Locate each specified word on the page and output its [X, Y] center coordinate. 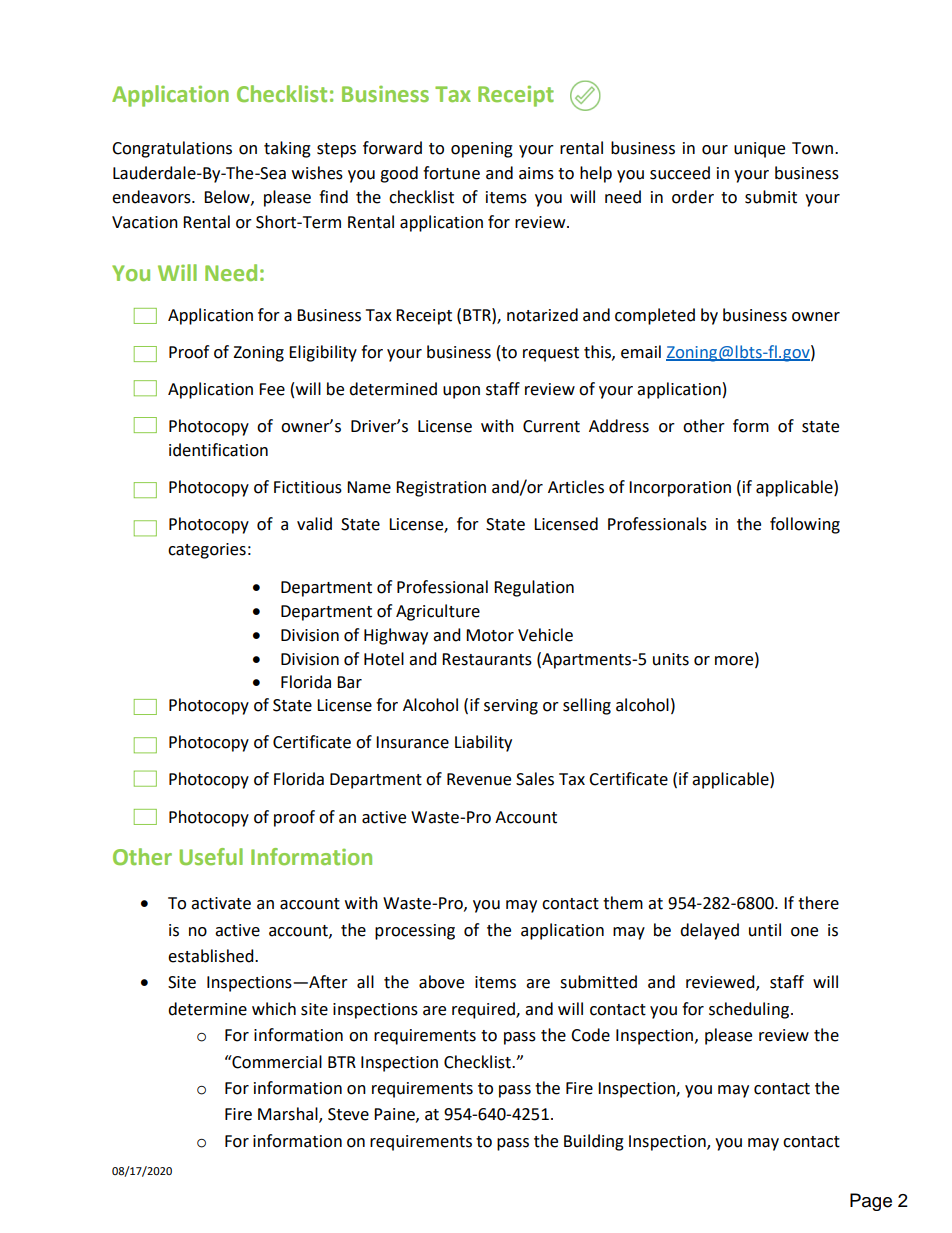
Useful [211, 856]
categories [207, 551]
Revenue [479, 779]
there [818, 903]
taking [287, 149]
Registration [441, 489]
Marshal [289, 1115]
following [805, 525]
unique [759, 150]
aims [536, 173]
